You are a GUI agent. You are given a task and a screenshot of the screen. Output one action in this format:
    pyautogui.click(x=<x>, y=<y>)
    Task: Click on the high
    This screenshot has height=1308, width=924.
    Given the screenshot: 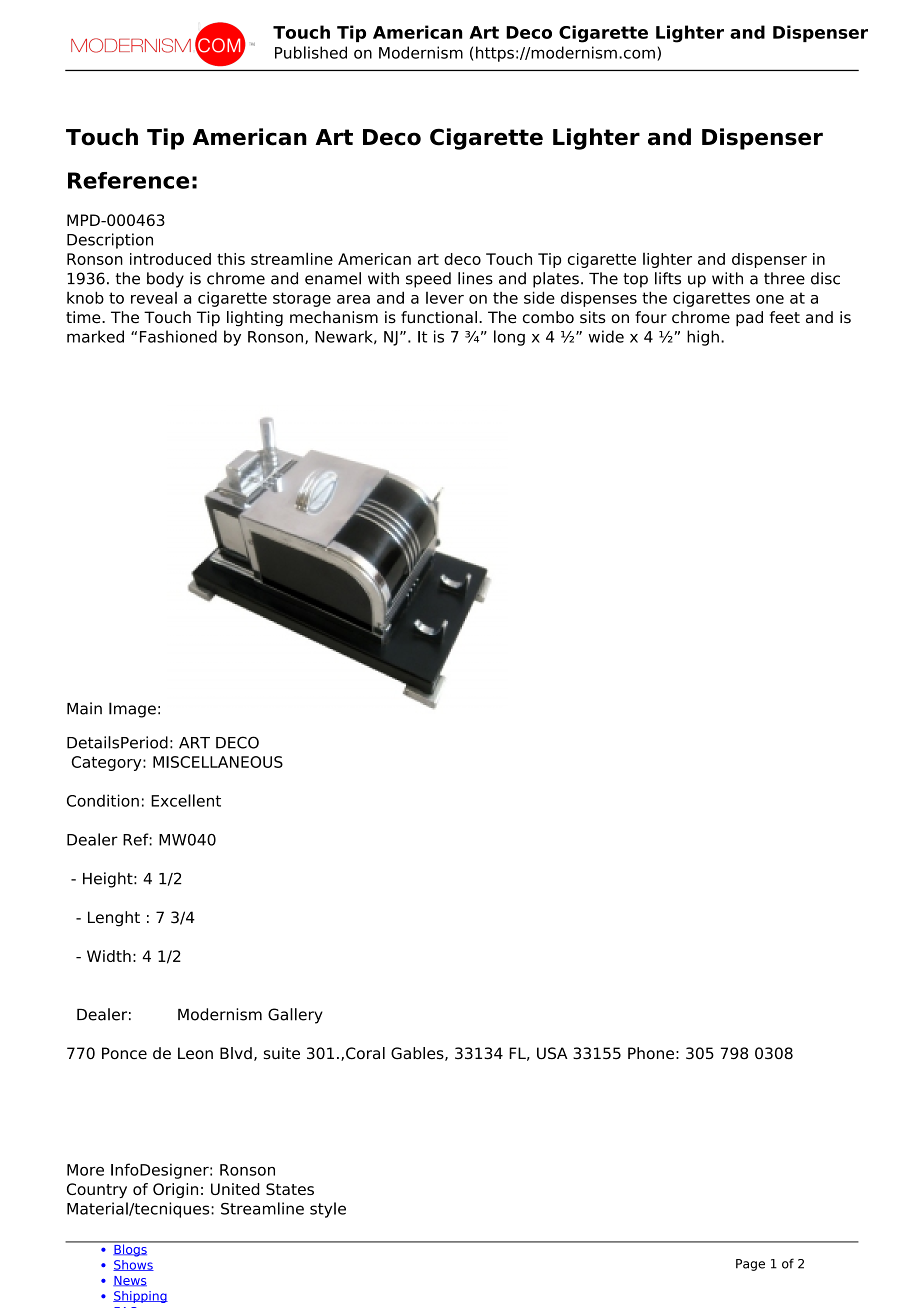 What is the action you would take?
    pyautogui.click(x=703, y=338)
